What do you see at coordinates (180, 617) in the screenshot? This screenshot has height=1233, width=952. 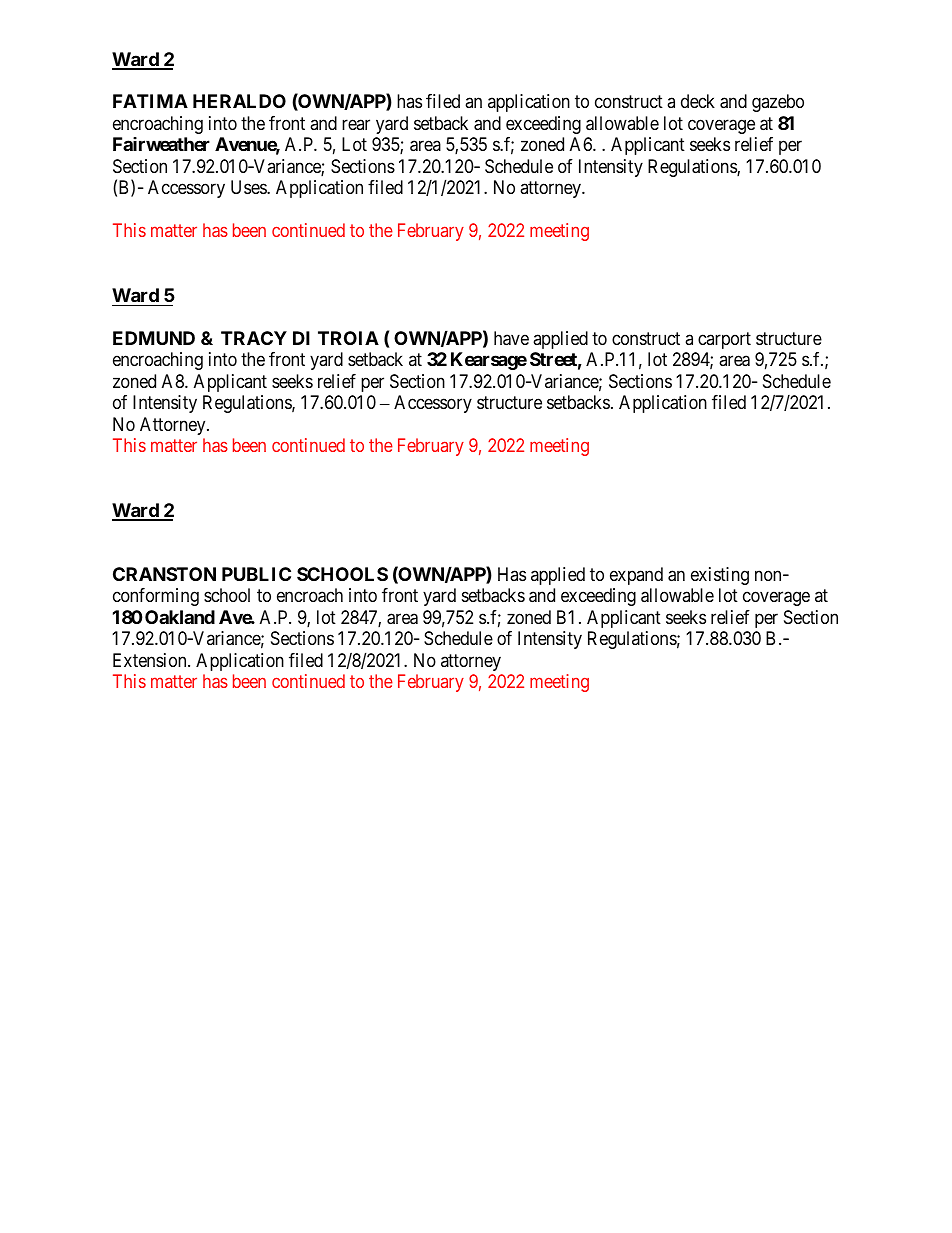 I see `Oakland` at bounding box center [180, 617].
